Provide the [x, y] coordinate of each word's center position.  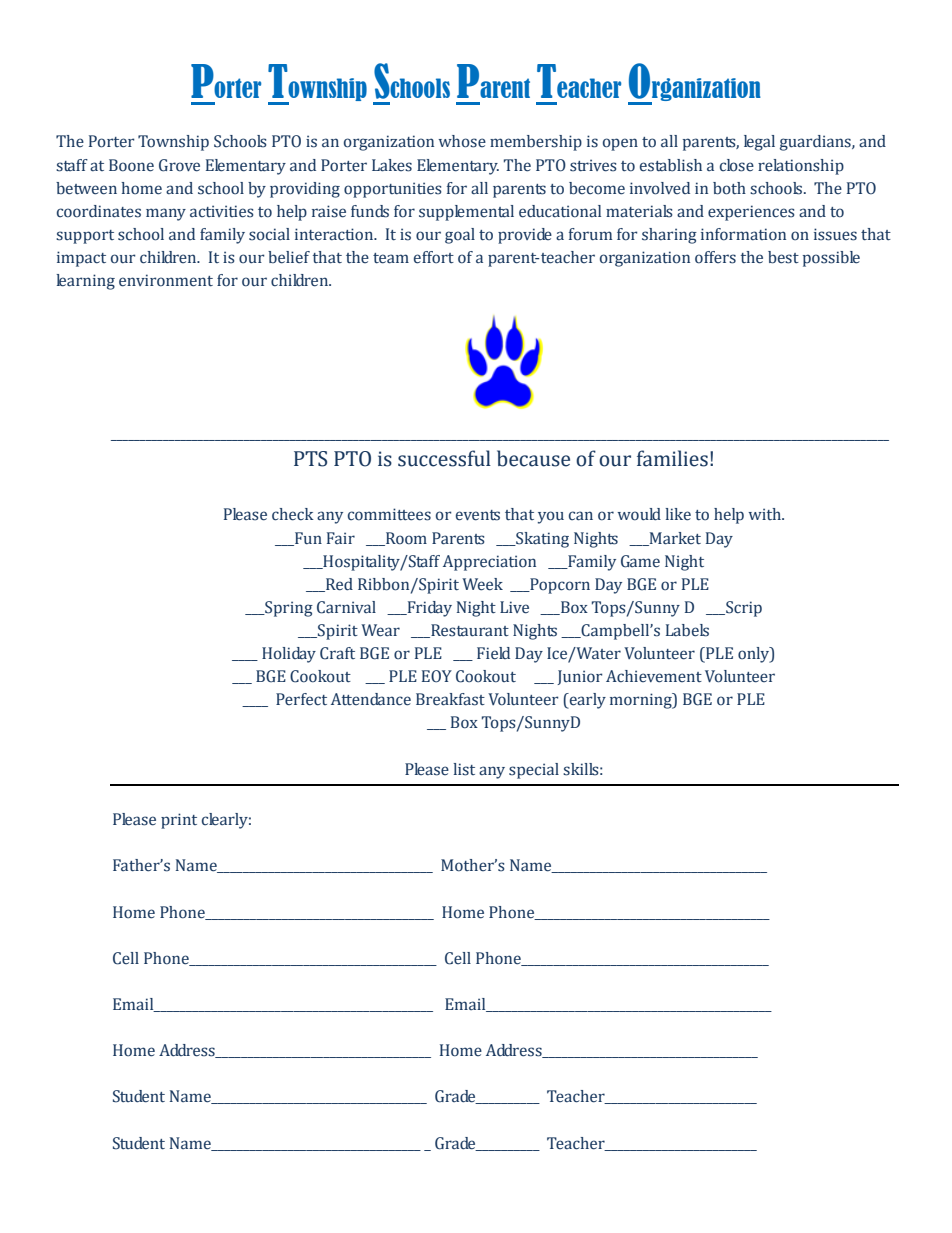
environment [166, 280]
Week [482, 584]
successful [444, 458]
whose [462, 141]
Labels [687, 630]
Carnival [346, 607]
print [179, 821]
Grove [179, 165]
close [737, 165]
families [672, 458]
